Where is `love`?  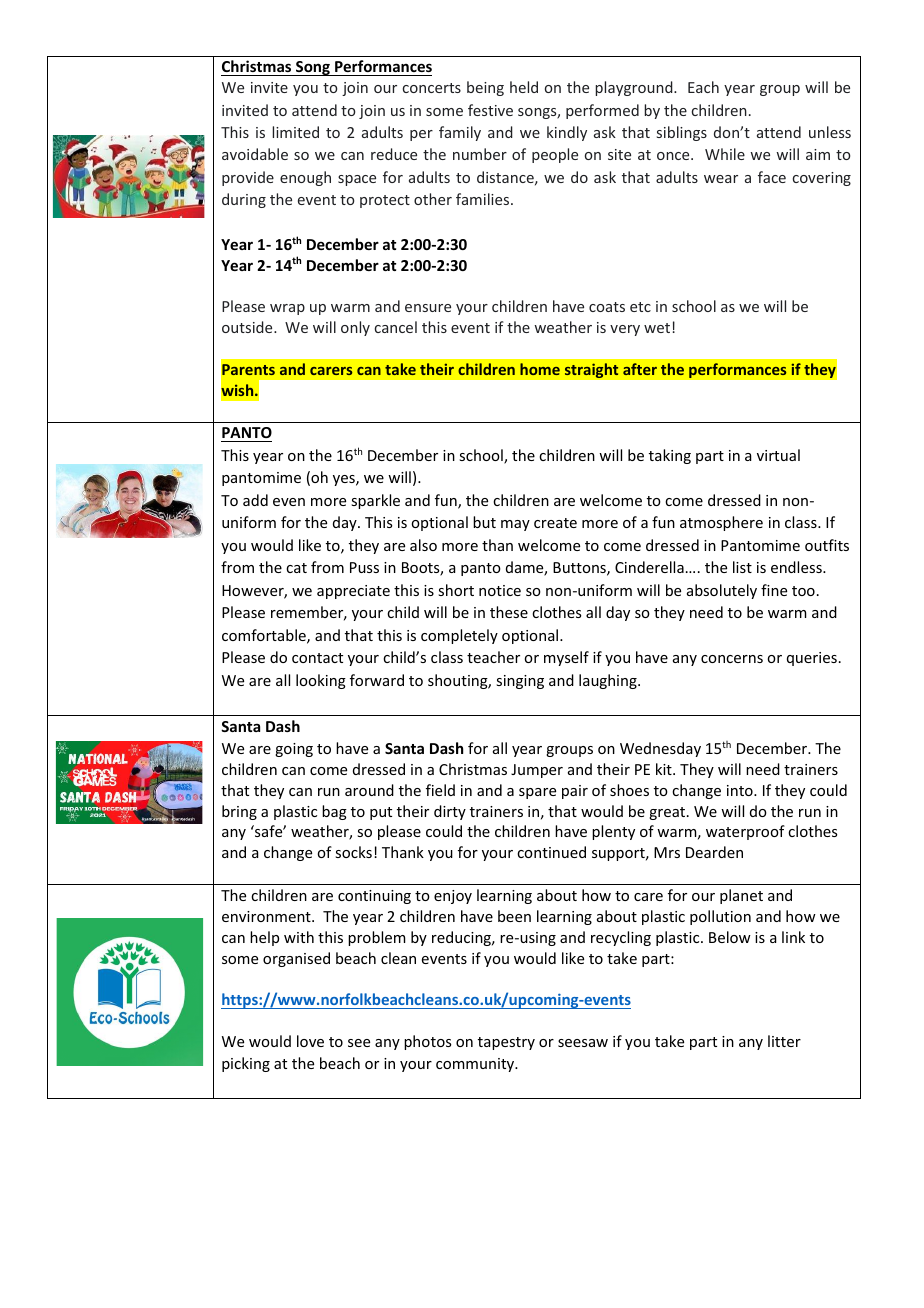 love is located at coordinates (310, 1041).
